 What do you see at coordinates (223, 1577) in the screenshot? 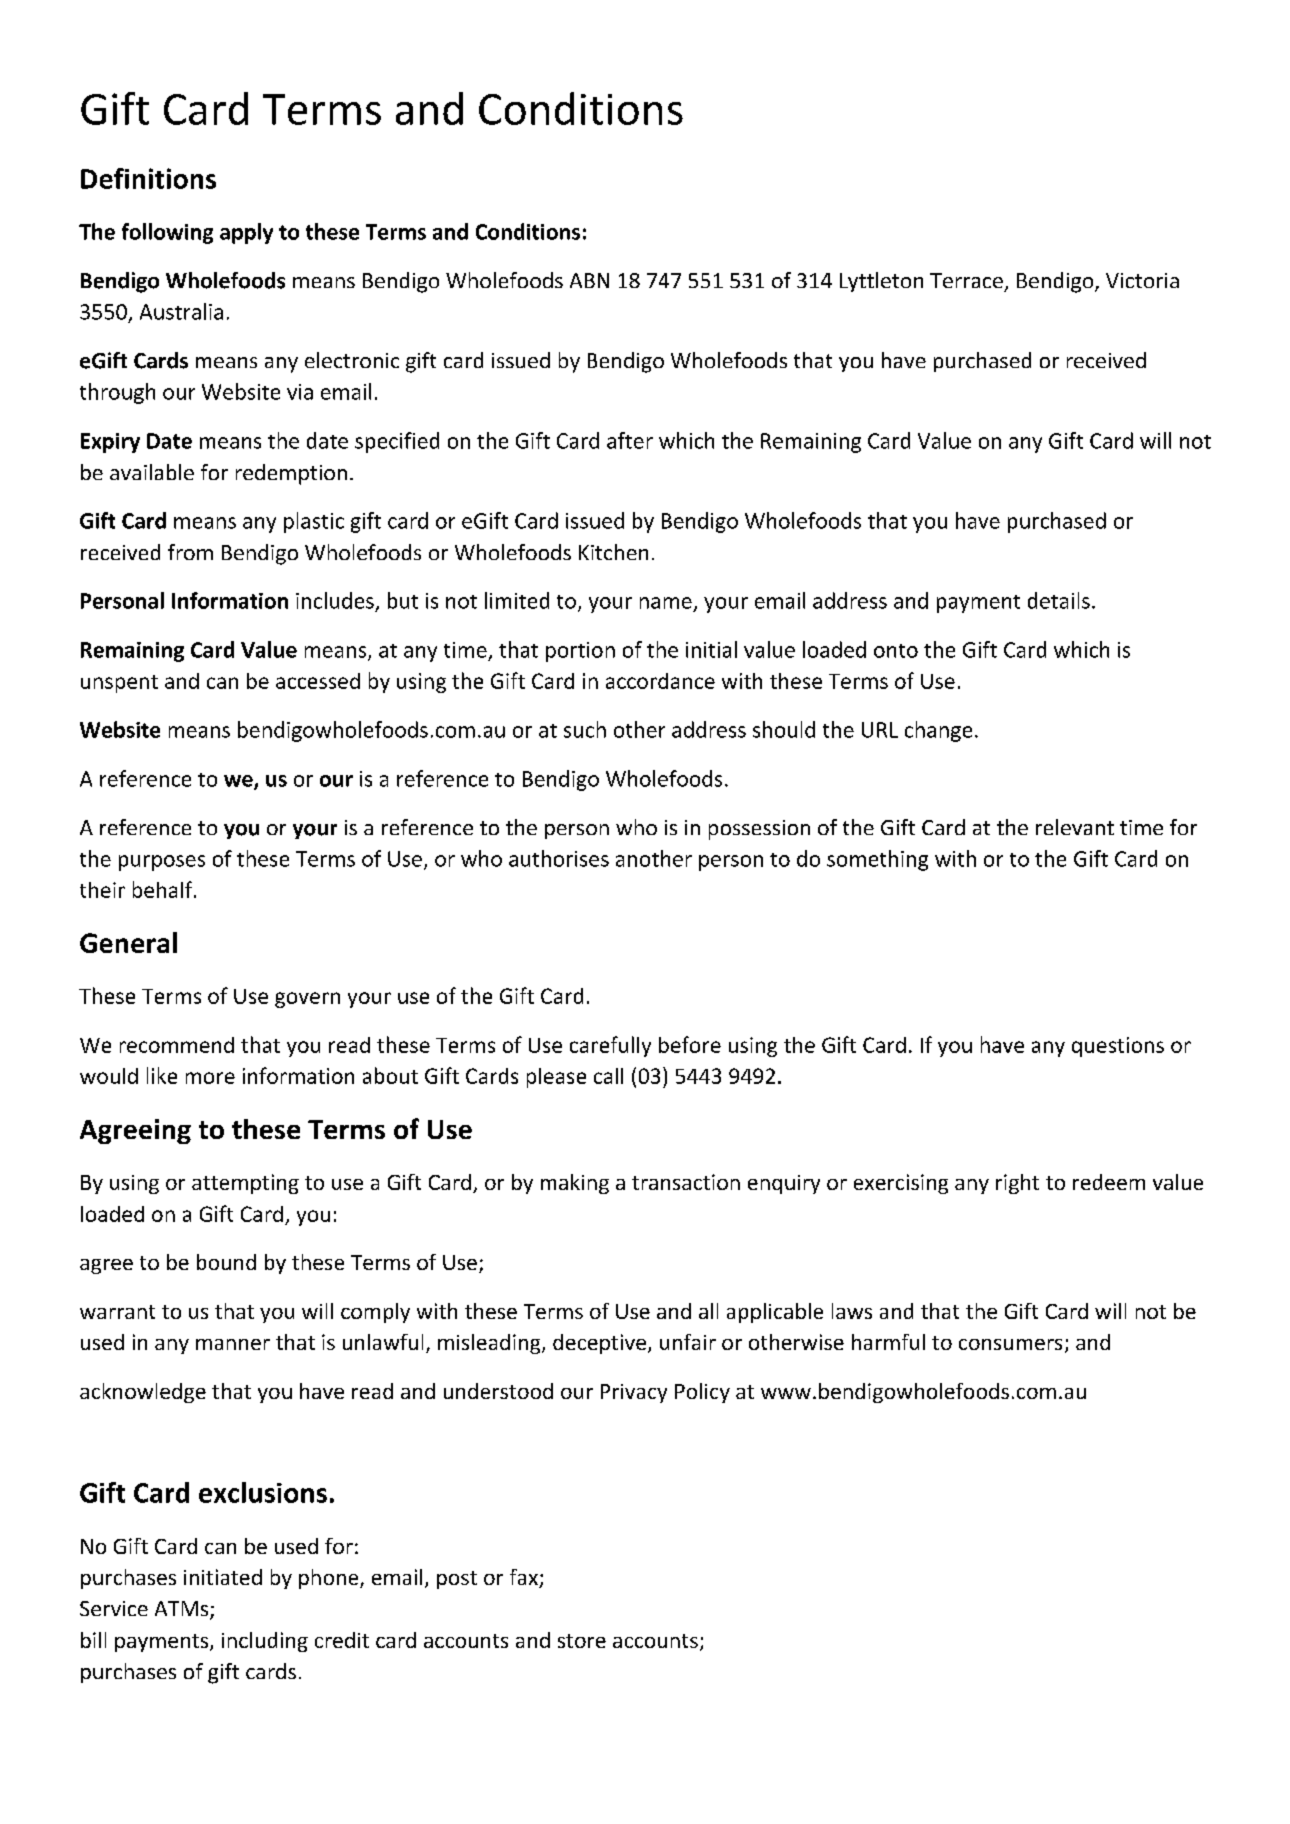
I see `initiated` at bounding box center [223, 1577].
